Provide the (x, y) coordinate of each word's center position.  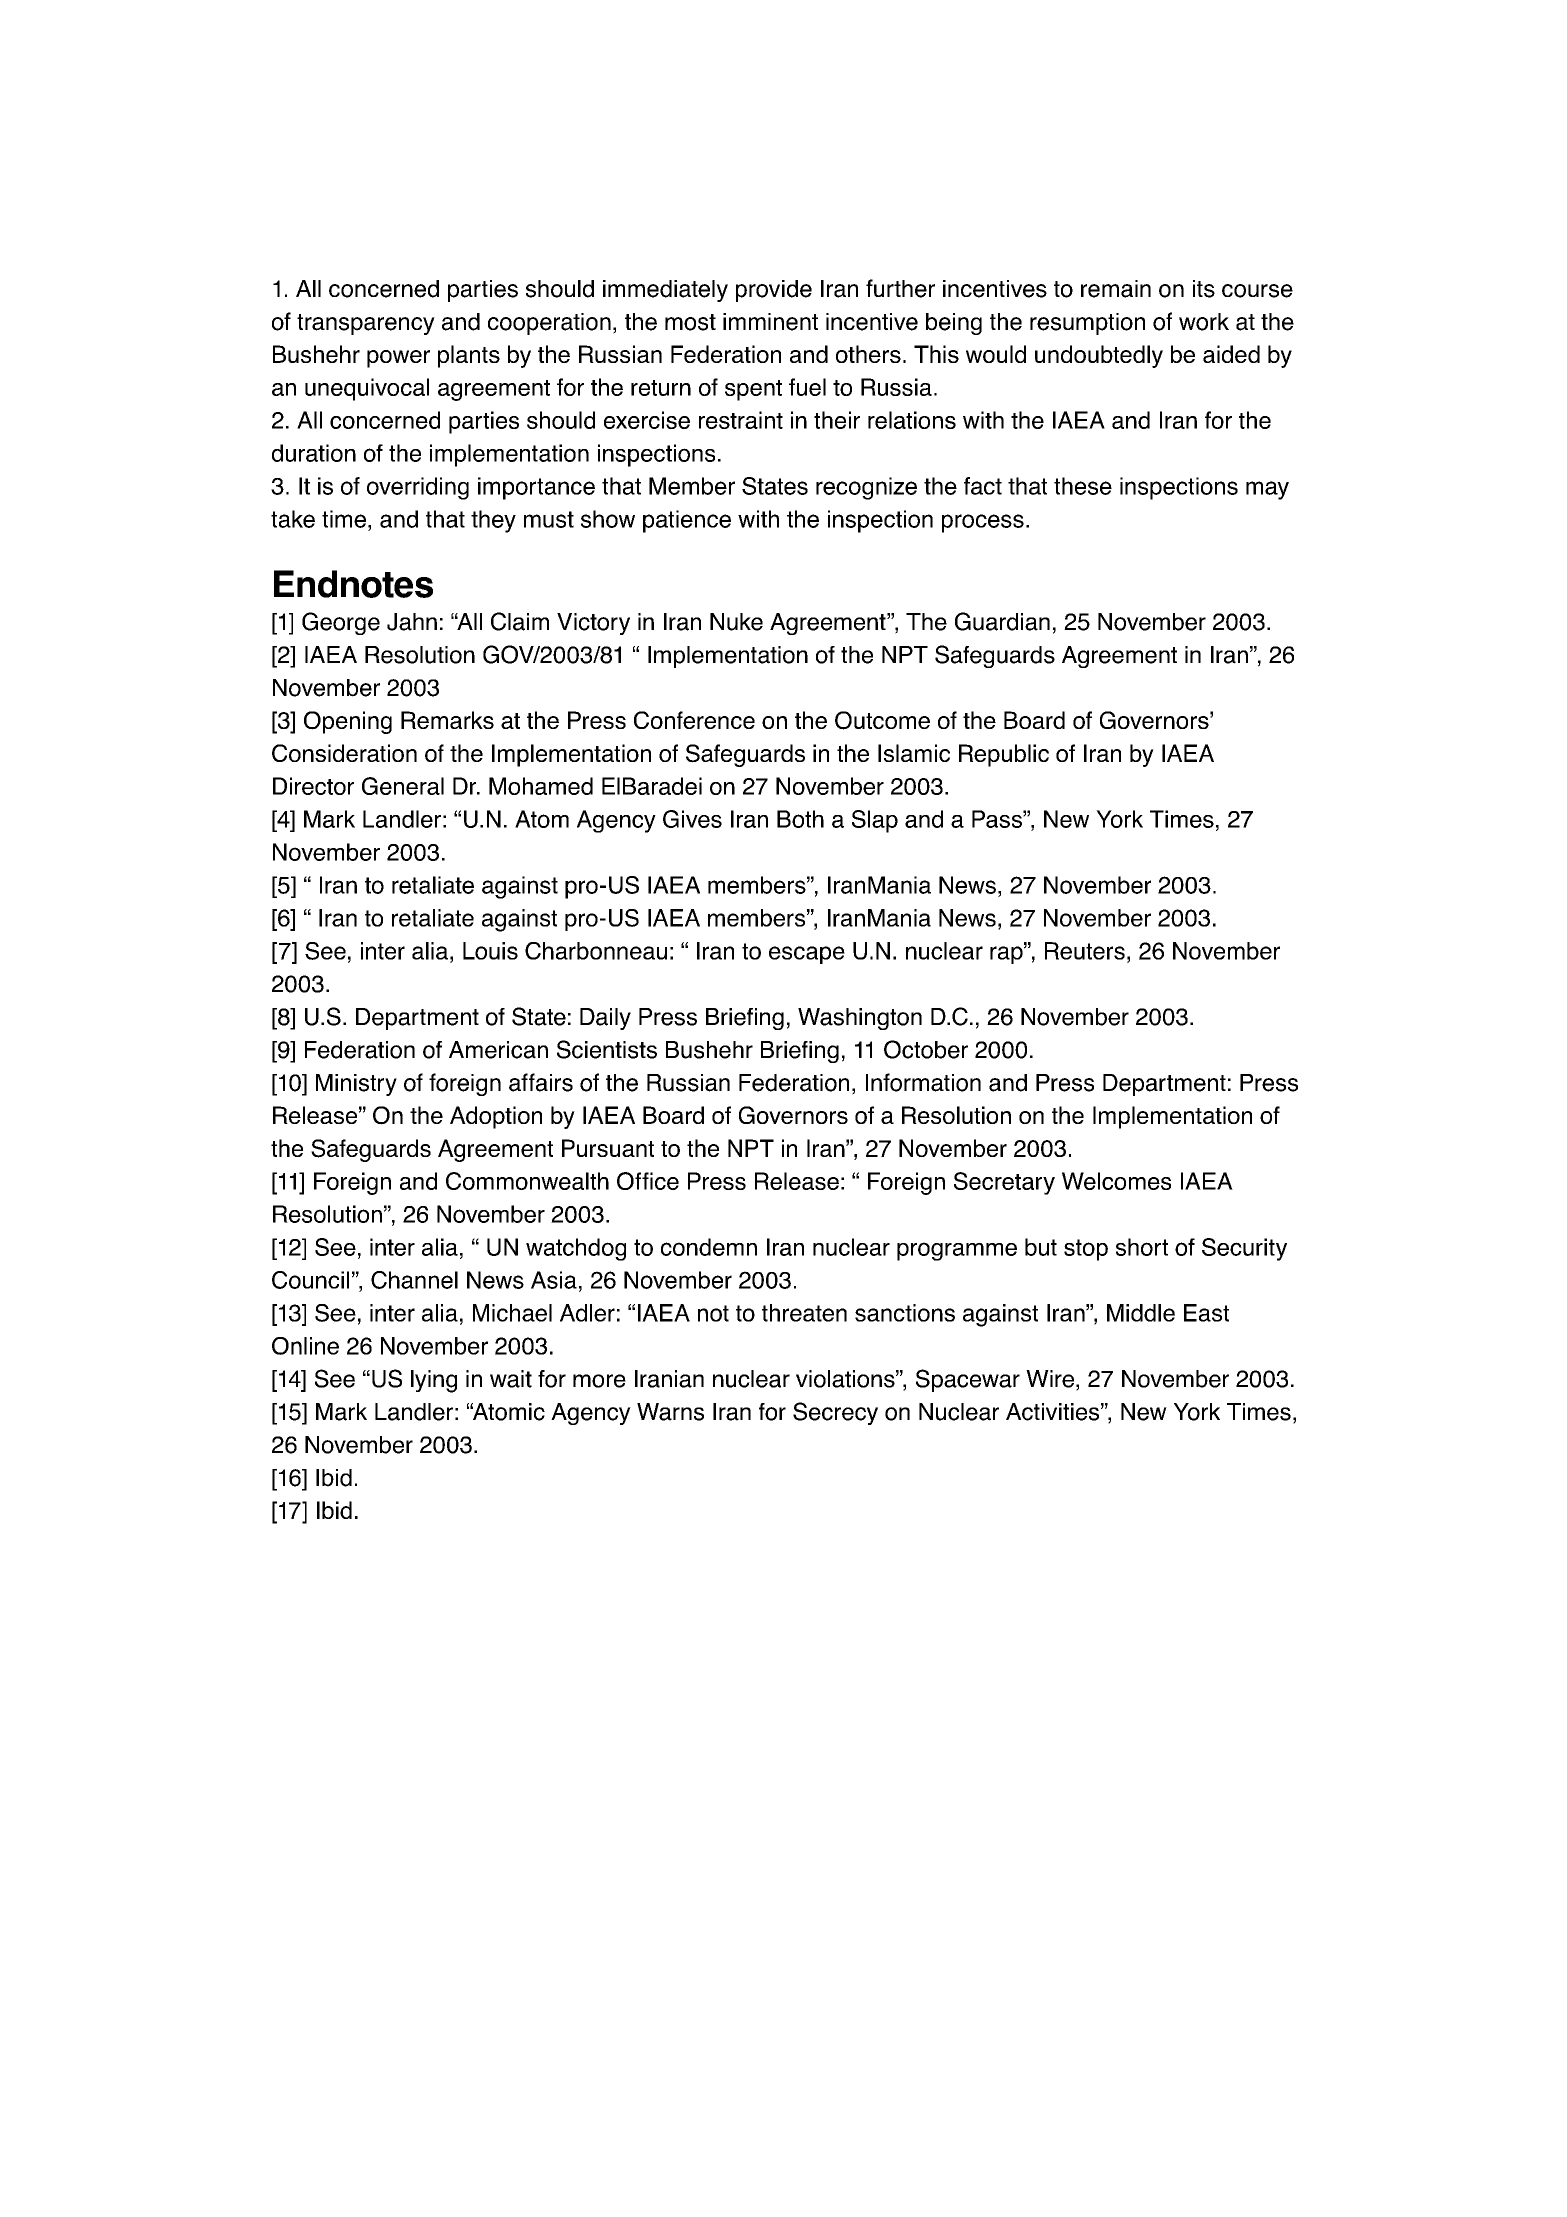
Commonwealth (527, 1181)
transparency (366, 324)
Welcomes (1116, 1181)
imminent (770, 322)
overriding (418, 488)
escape (807, 955)
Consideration (344, 753)
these (1083, 486)
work (1204, 322)
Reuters (1085, 951)
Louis (490, 951)
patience (687, 521)
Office (648, 1181)
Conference (694, 720)
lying (434, 1381)
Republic (1004, 755)
